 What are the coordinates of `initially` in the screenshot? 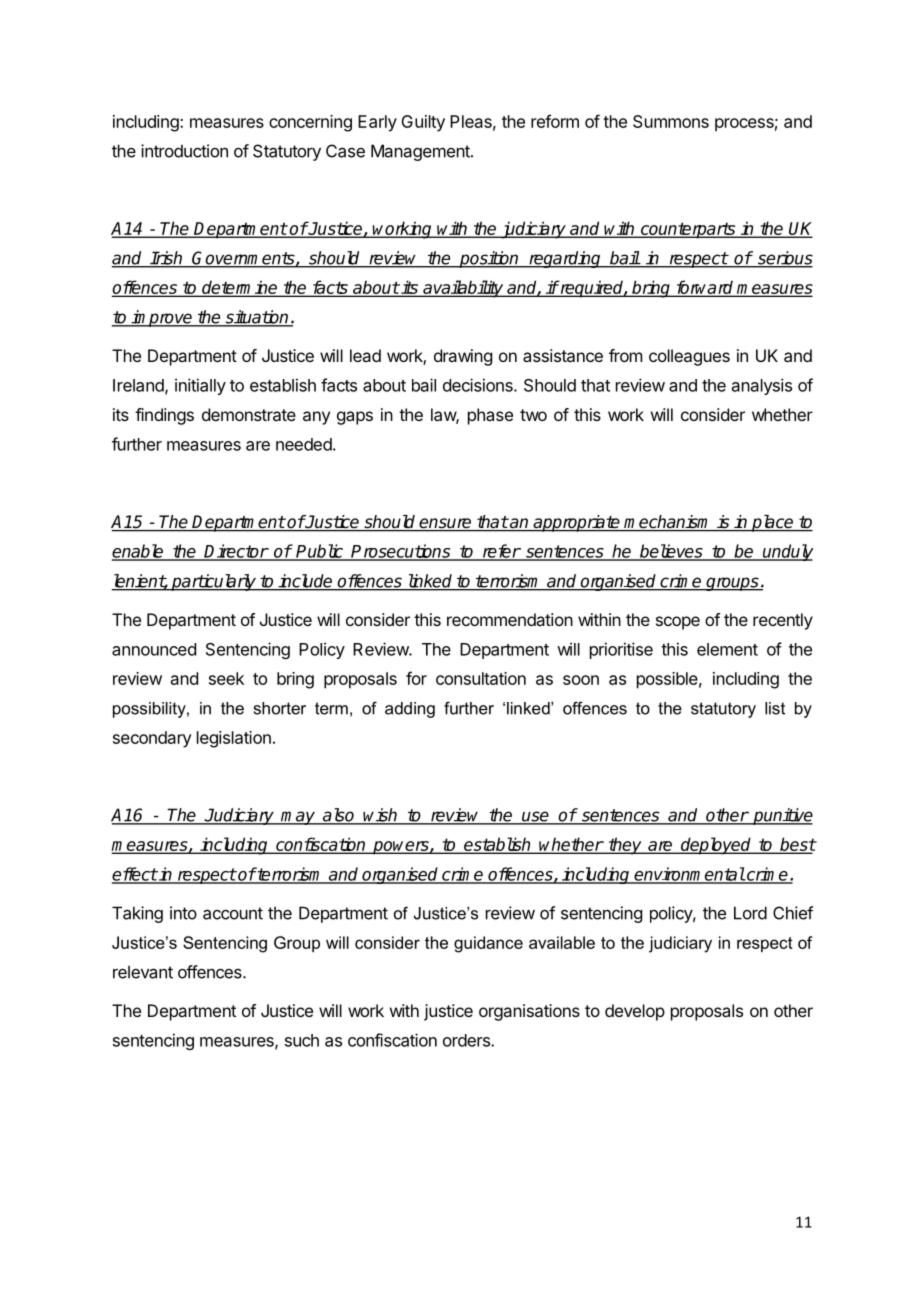 It's located at (200, 386).
